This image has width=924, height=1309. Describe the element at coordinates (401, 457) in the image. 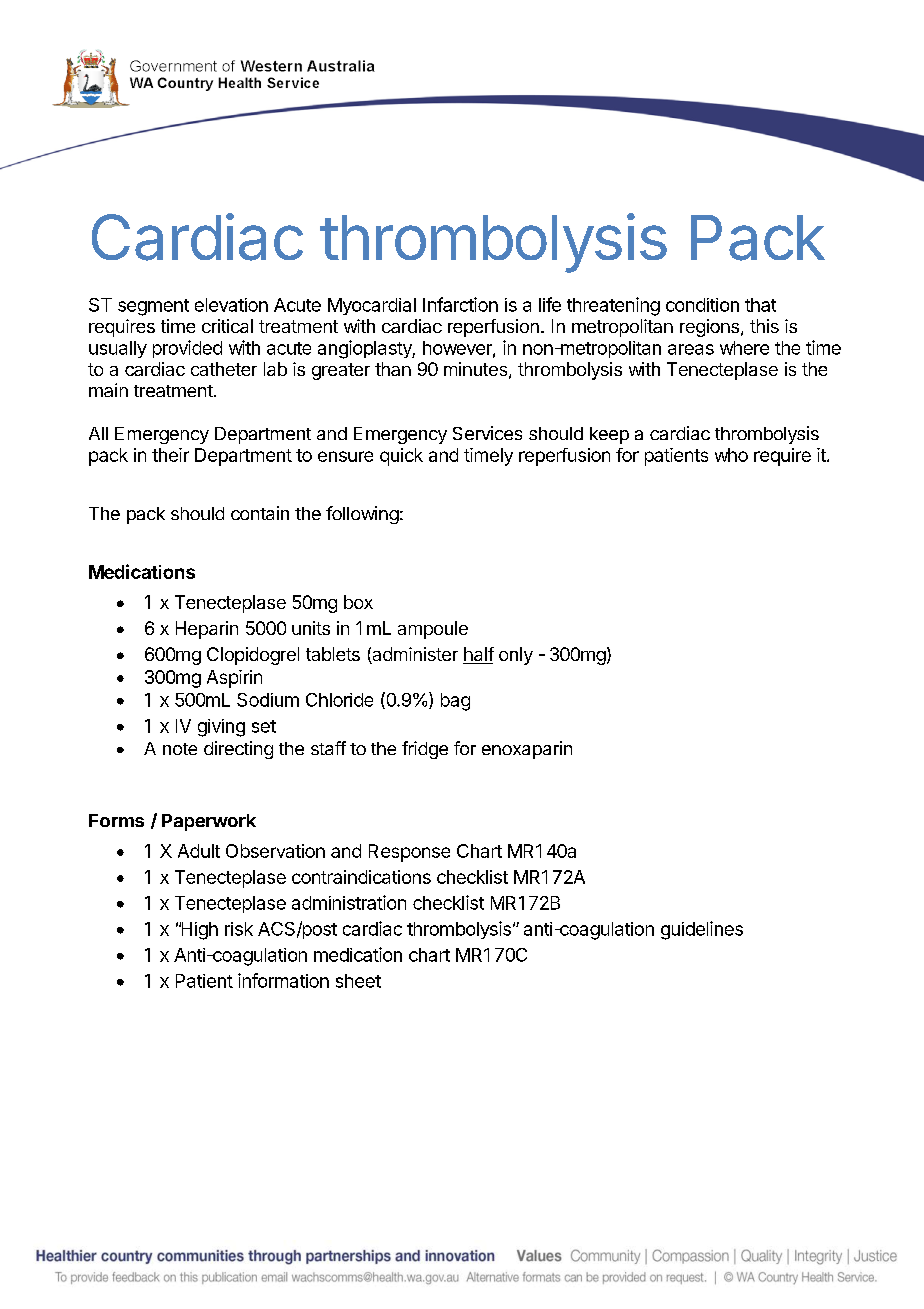

I see `quick` at that location.
